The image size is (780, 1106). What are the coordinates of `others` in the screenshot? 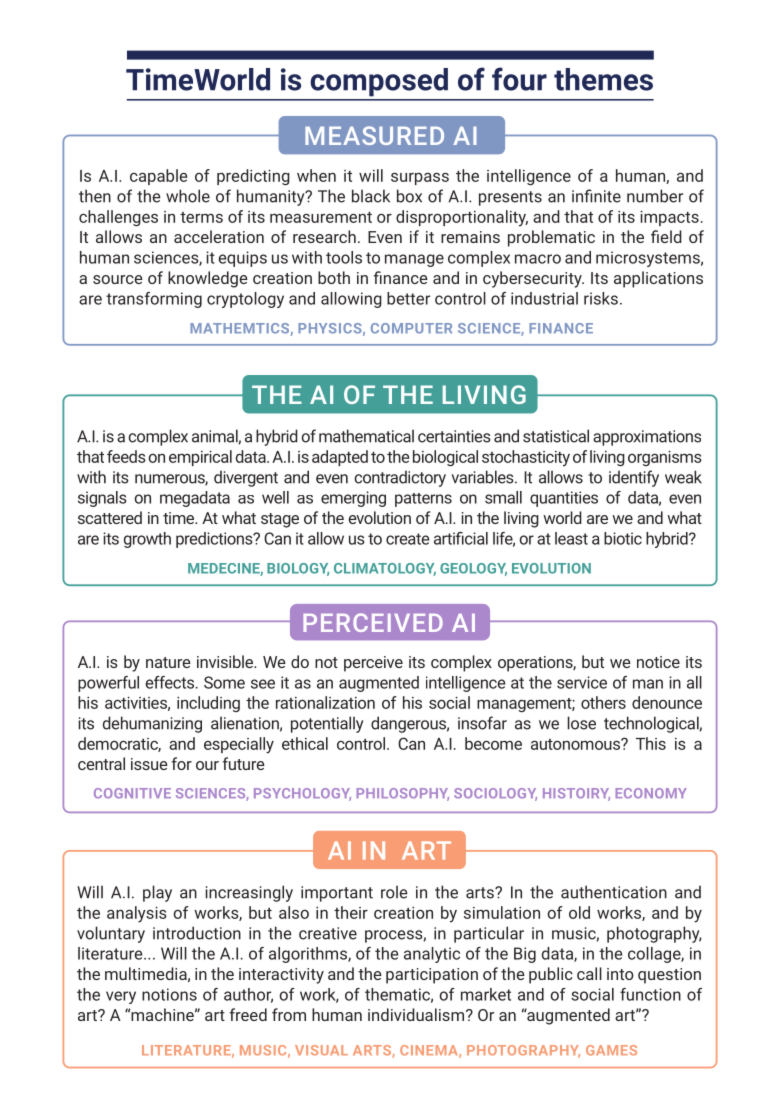 It's located at (603, 702).
